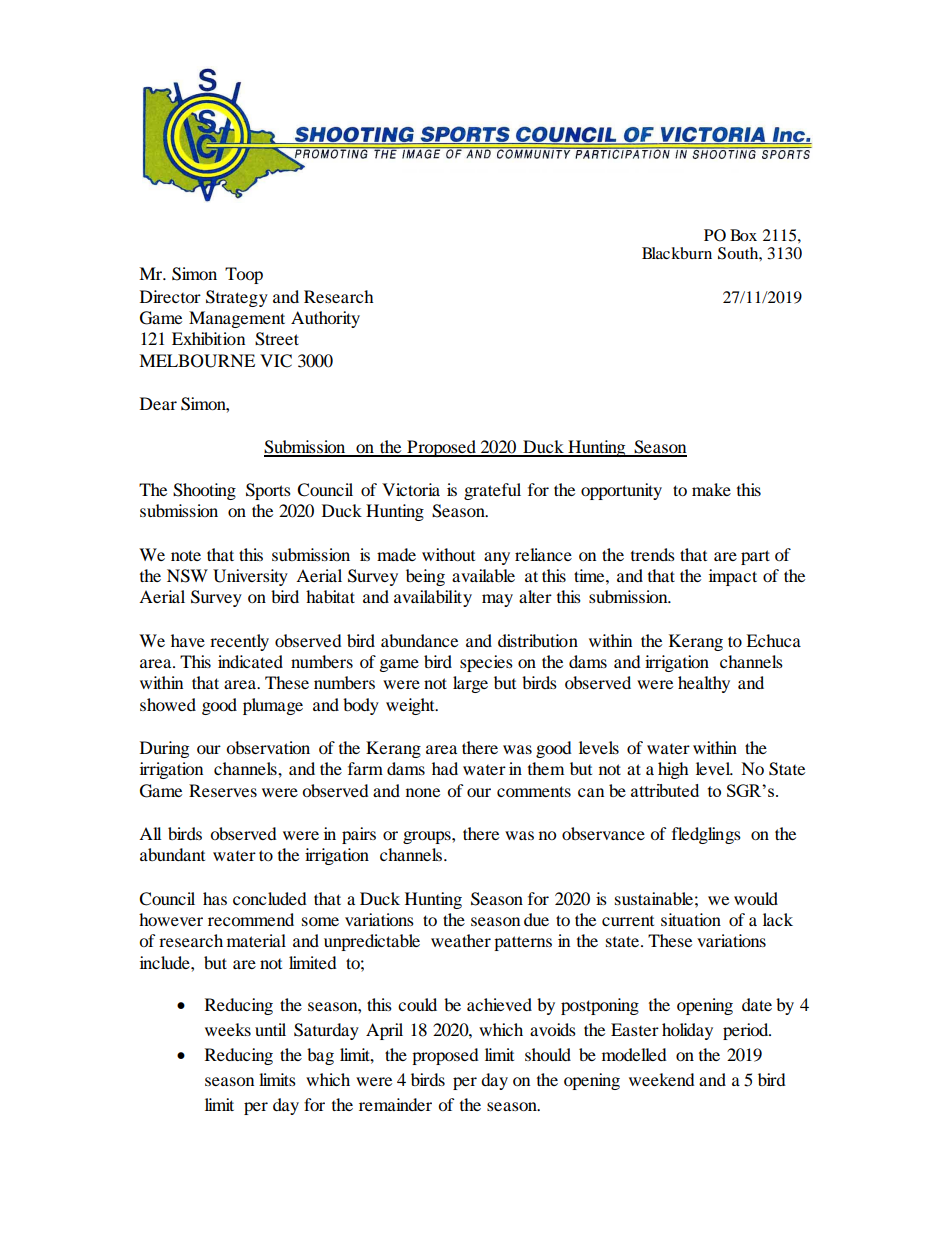 The height and width of the image is (1233, 952). Describe the element at coordinates (743, 235) in the image. I see `Box` at that location.
